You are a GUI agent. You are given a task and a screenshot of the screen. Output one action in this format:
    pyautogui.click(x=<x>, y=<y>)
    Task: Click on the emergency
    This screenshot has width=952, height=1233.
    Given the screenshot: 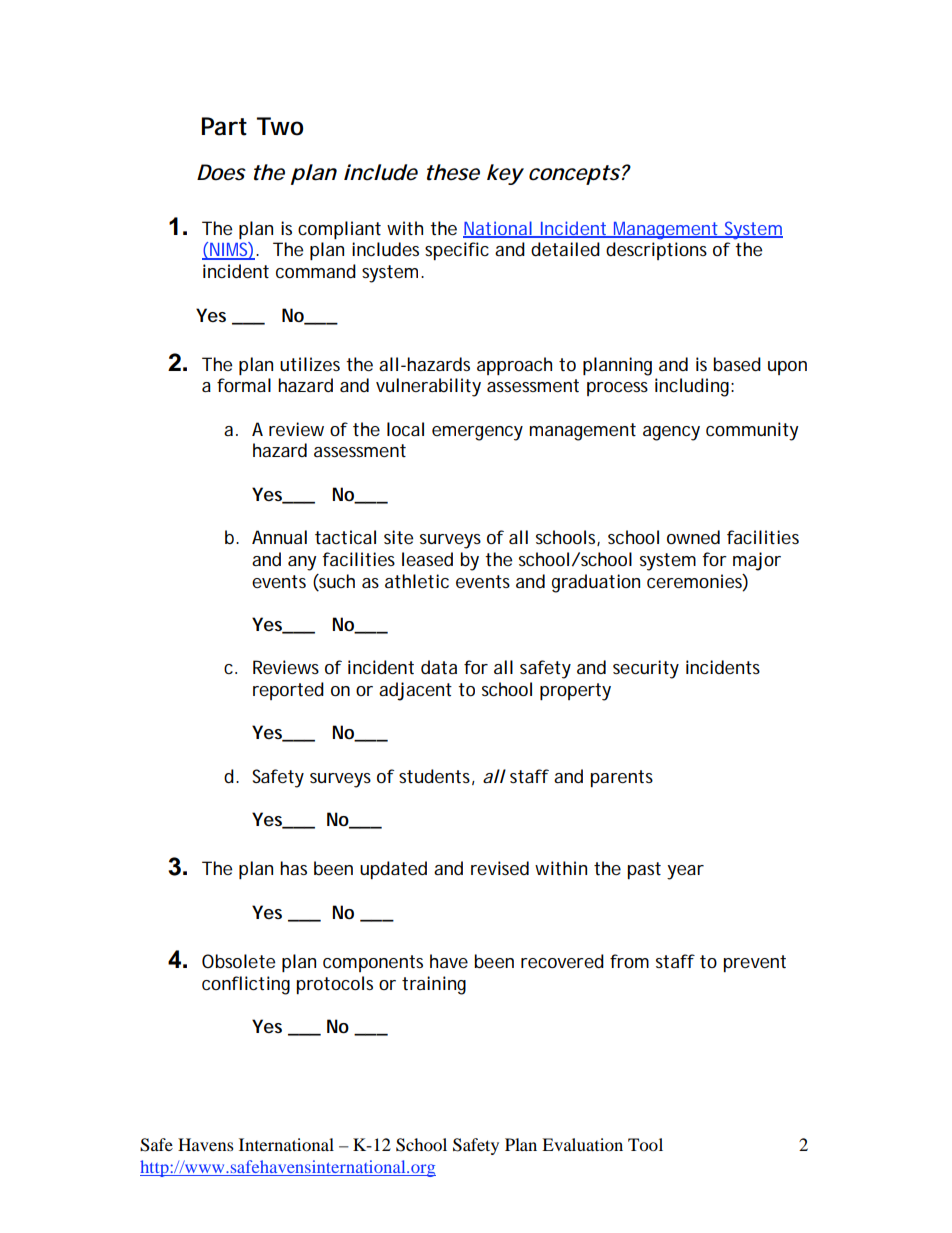 What is the action you would take?
    pyautogui.click(x=477, y=433)
